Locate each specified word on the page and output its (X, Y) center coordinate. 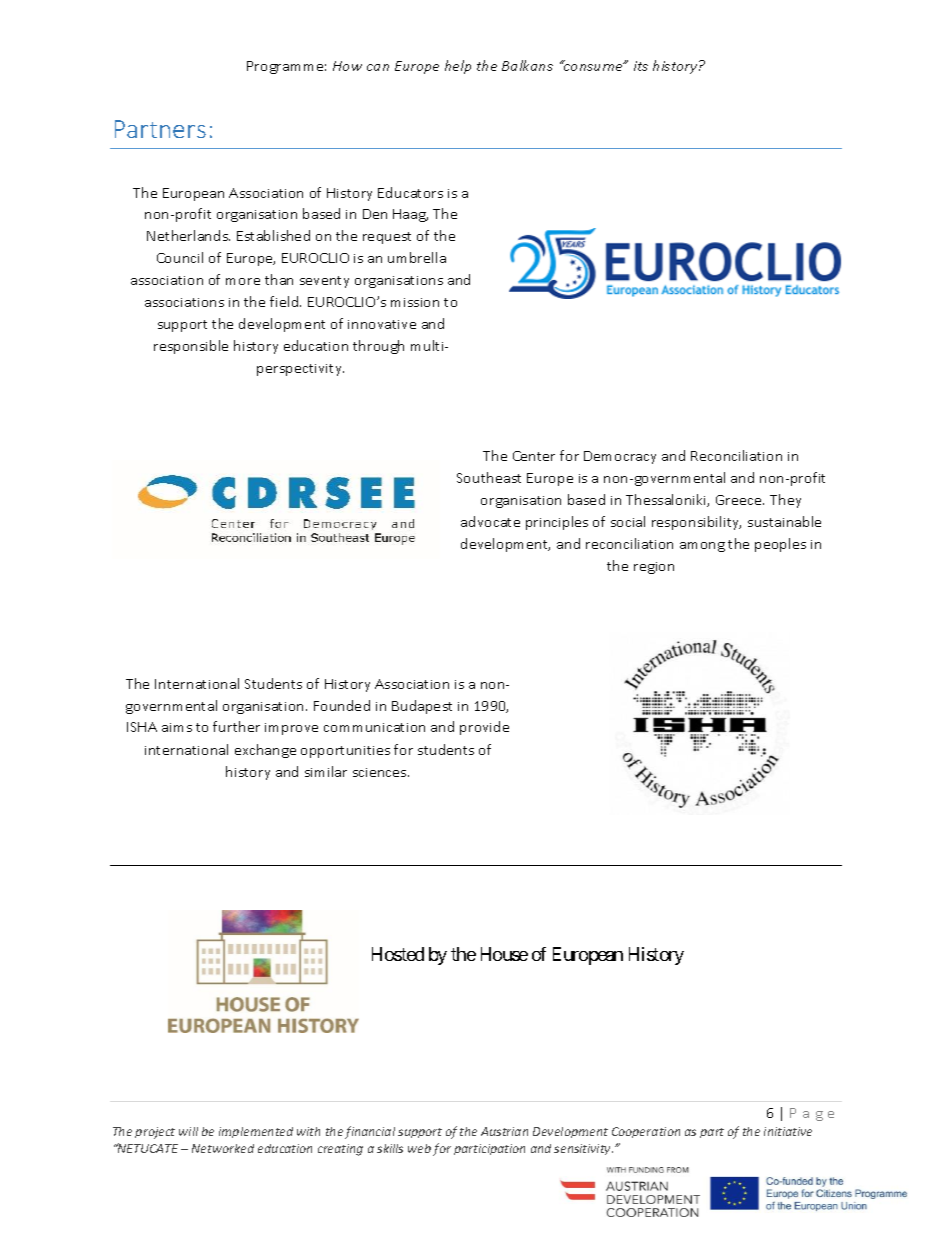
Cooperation (646, 1132)
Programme (286, 67)
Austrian (504, 1131)
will (188, 1131)
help (458, 67)
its (641, 66)
